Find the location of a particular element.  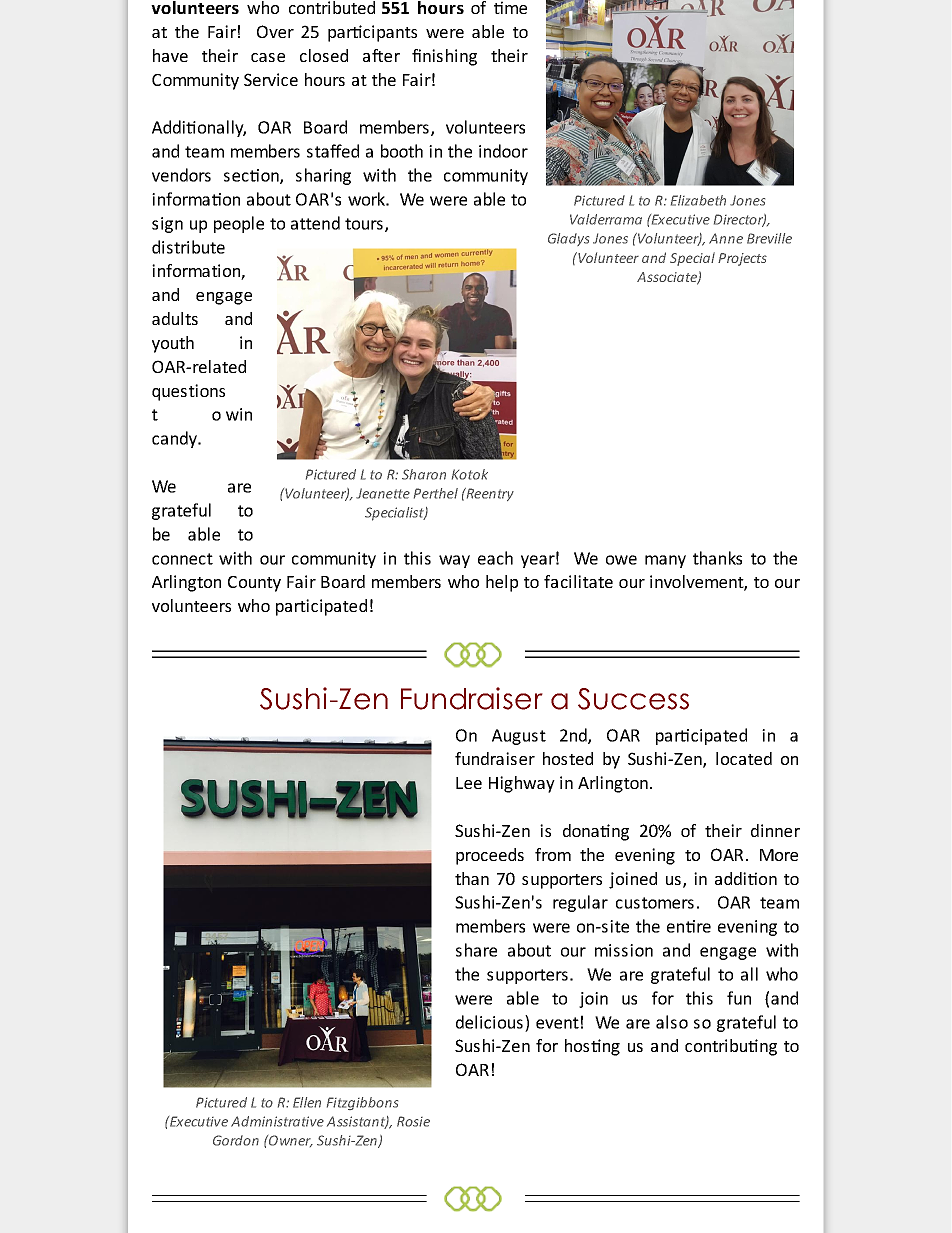

County is located at coordinates (254, 584).
